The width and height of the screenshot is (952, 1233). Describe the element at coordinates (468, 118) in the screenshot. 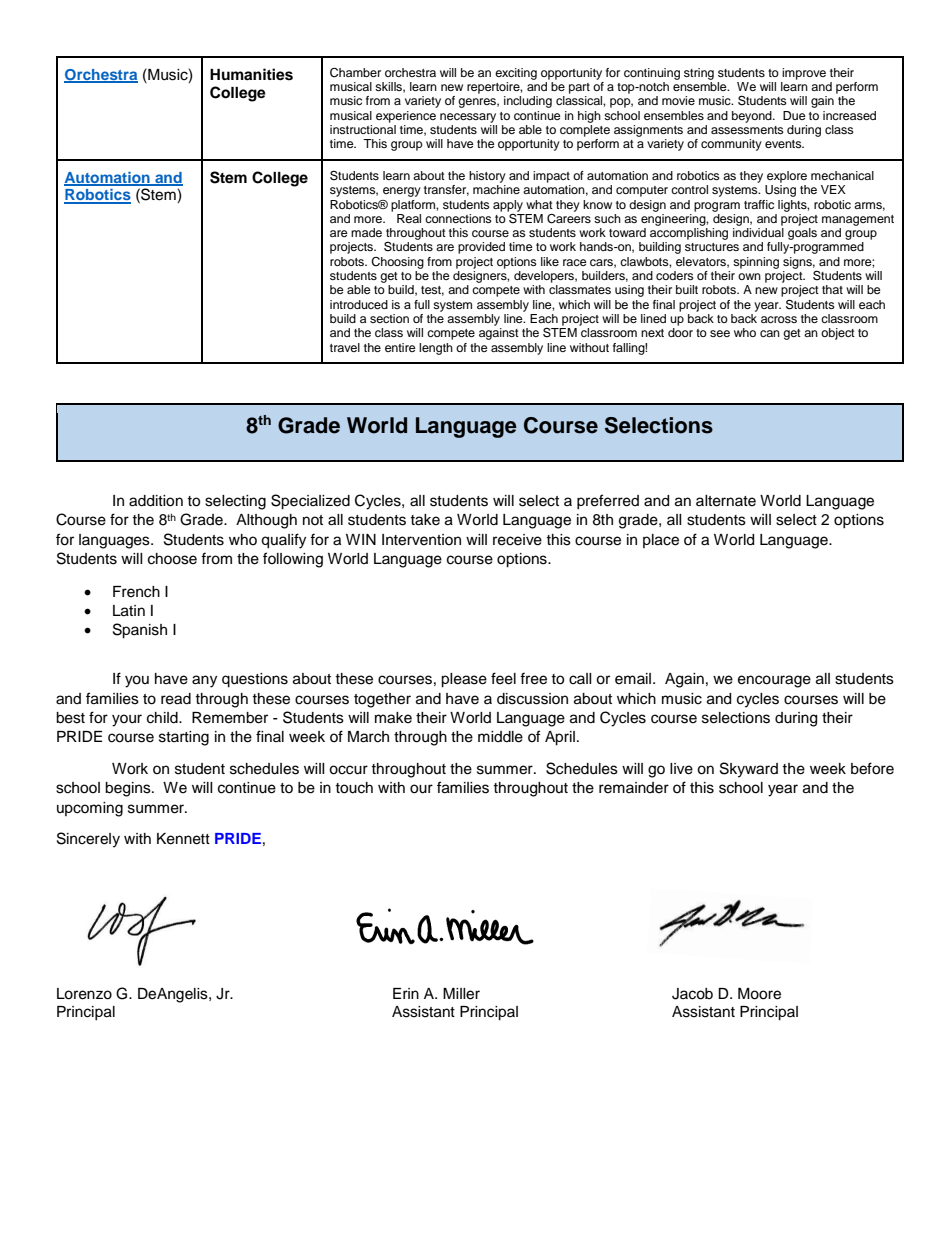

I see `necessary` at that location.
